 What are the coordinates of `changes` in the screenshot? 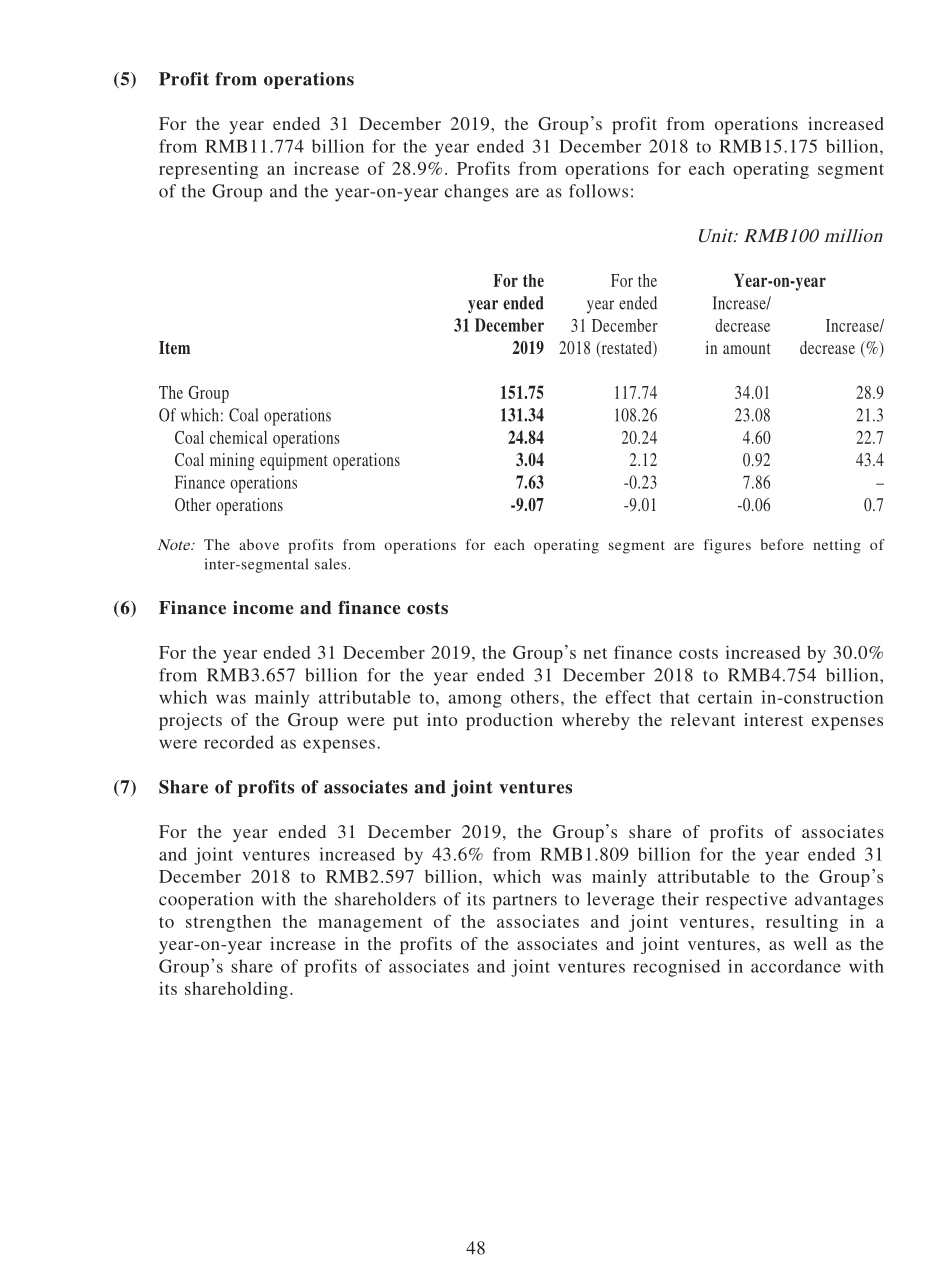 It's located at (476, 193).
